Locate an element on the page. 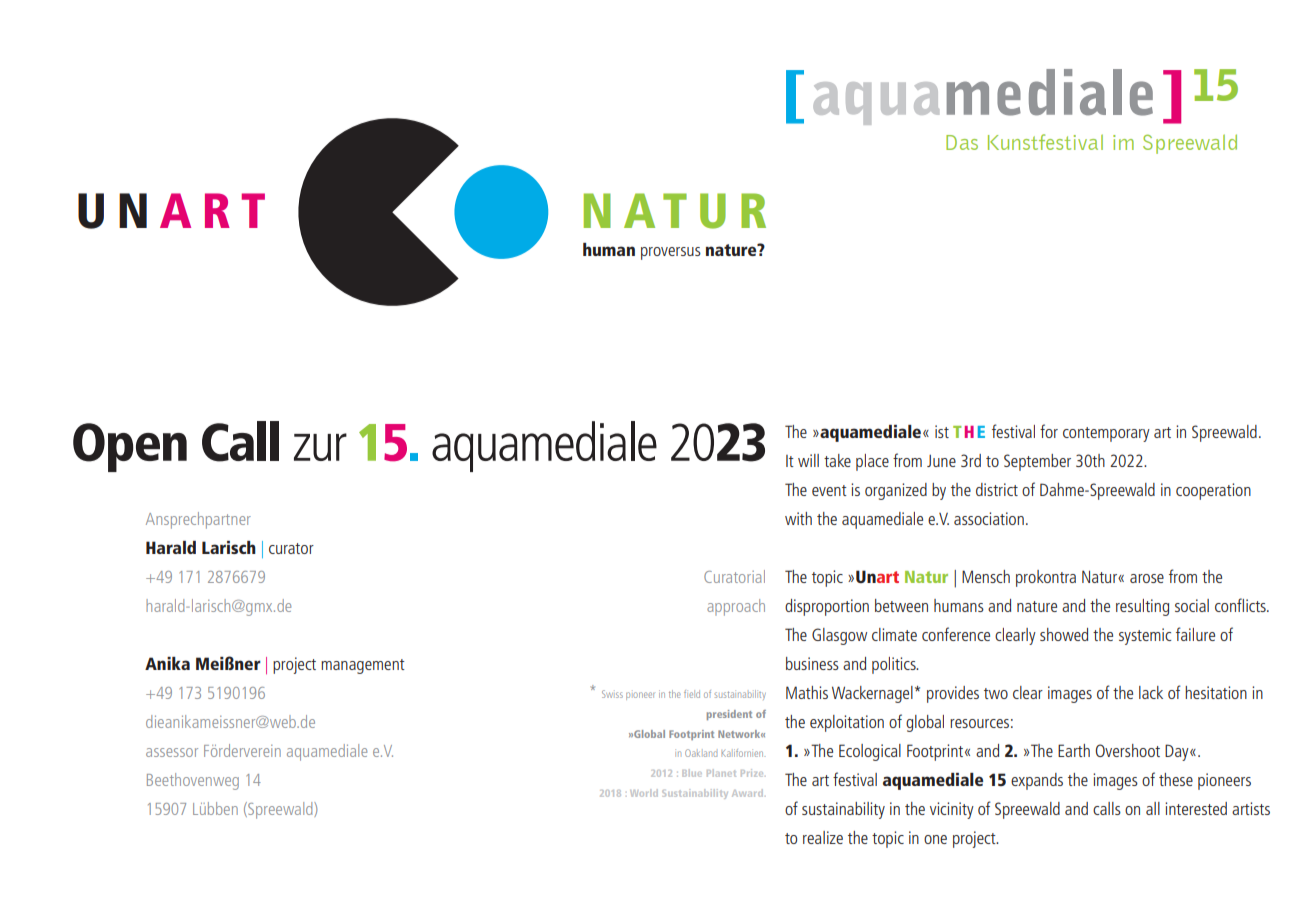 The height and width of the document is (924, 1308). contemporary is located at coordinates (1106, 434).
